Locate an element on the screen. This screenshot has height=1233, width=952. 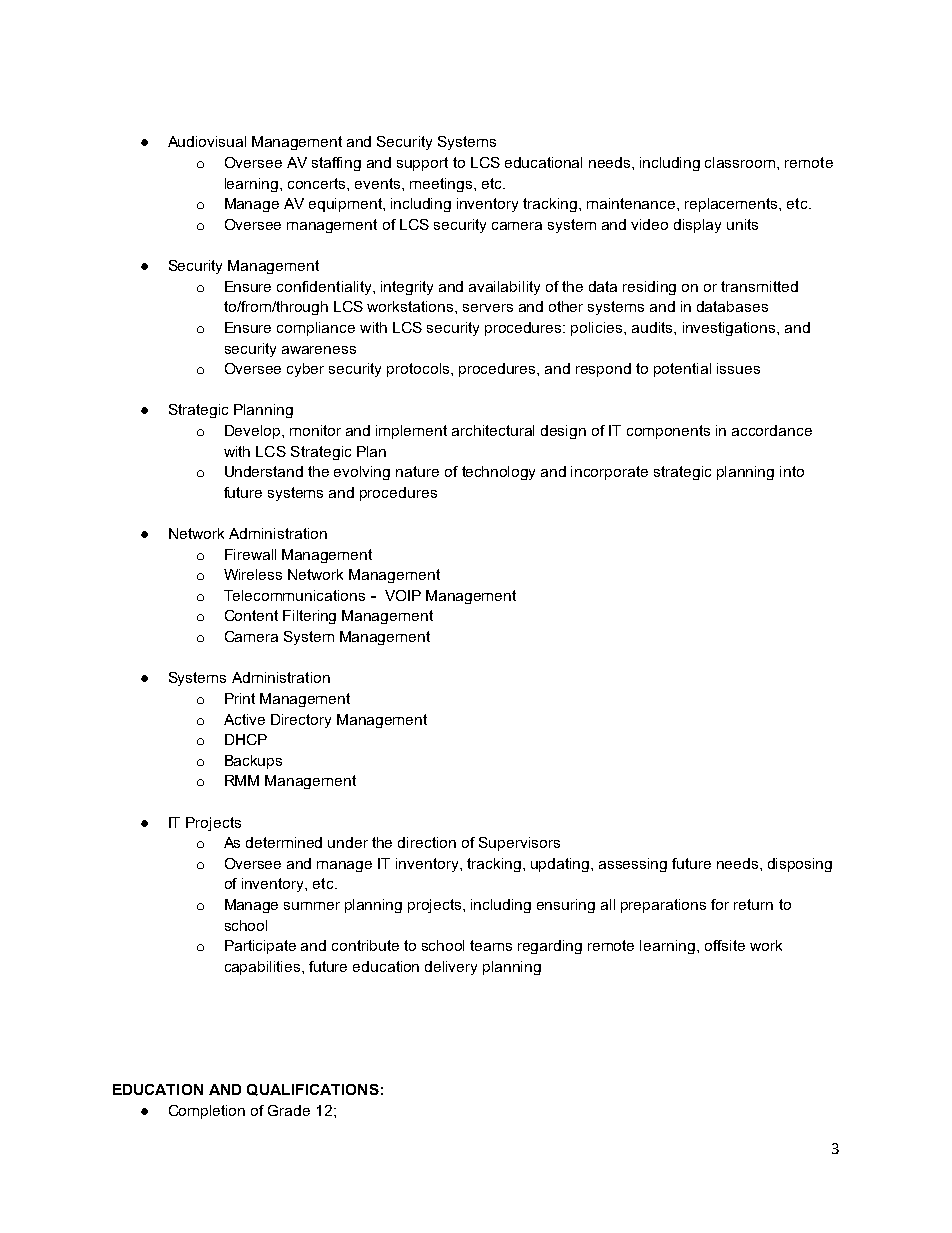
Content is located at coordinates (251, 615).
